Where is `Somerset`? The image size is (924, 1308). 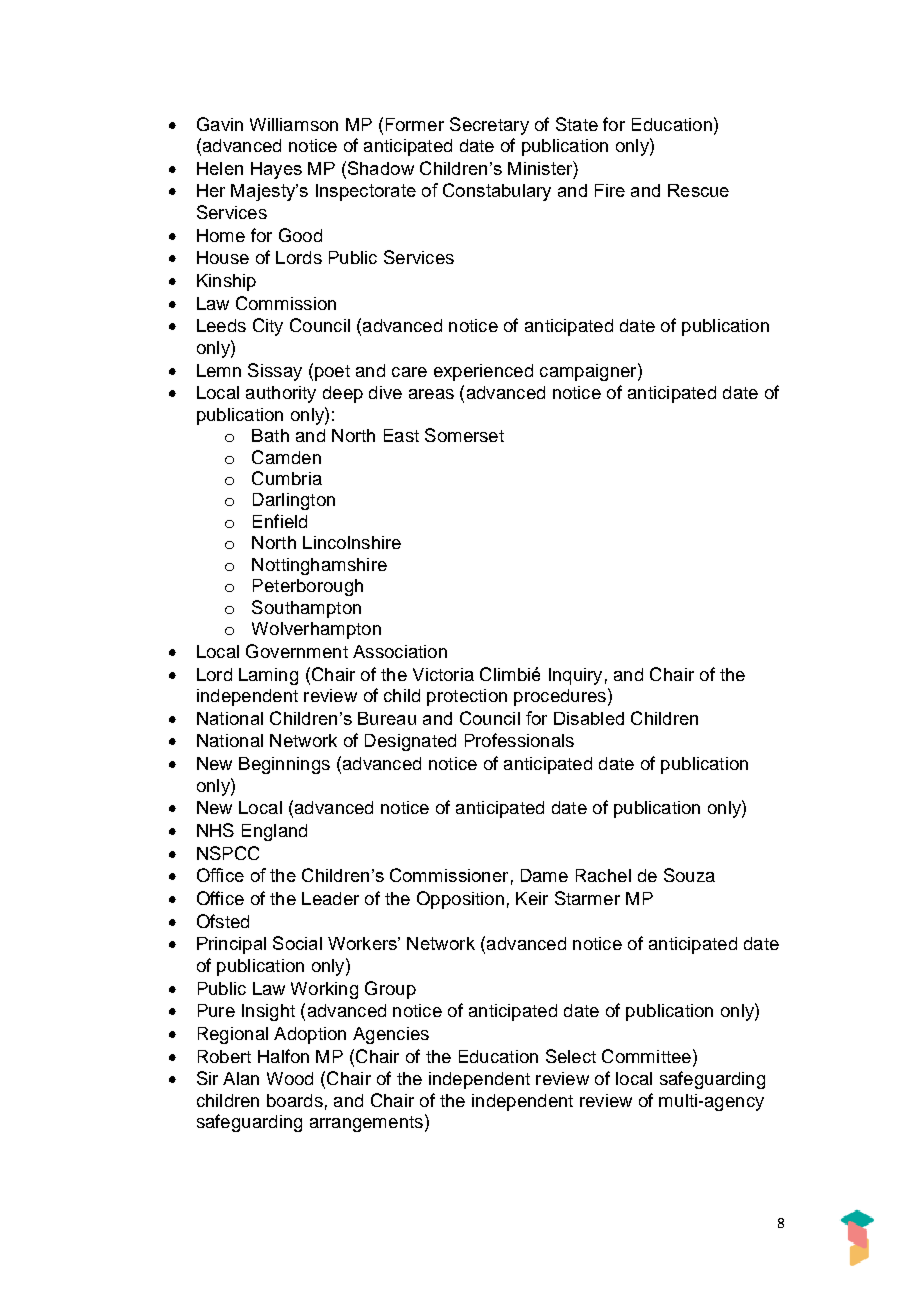 Somerset is located at coordinates (464, 435).
